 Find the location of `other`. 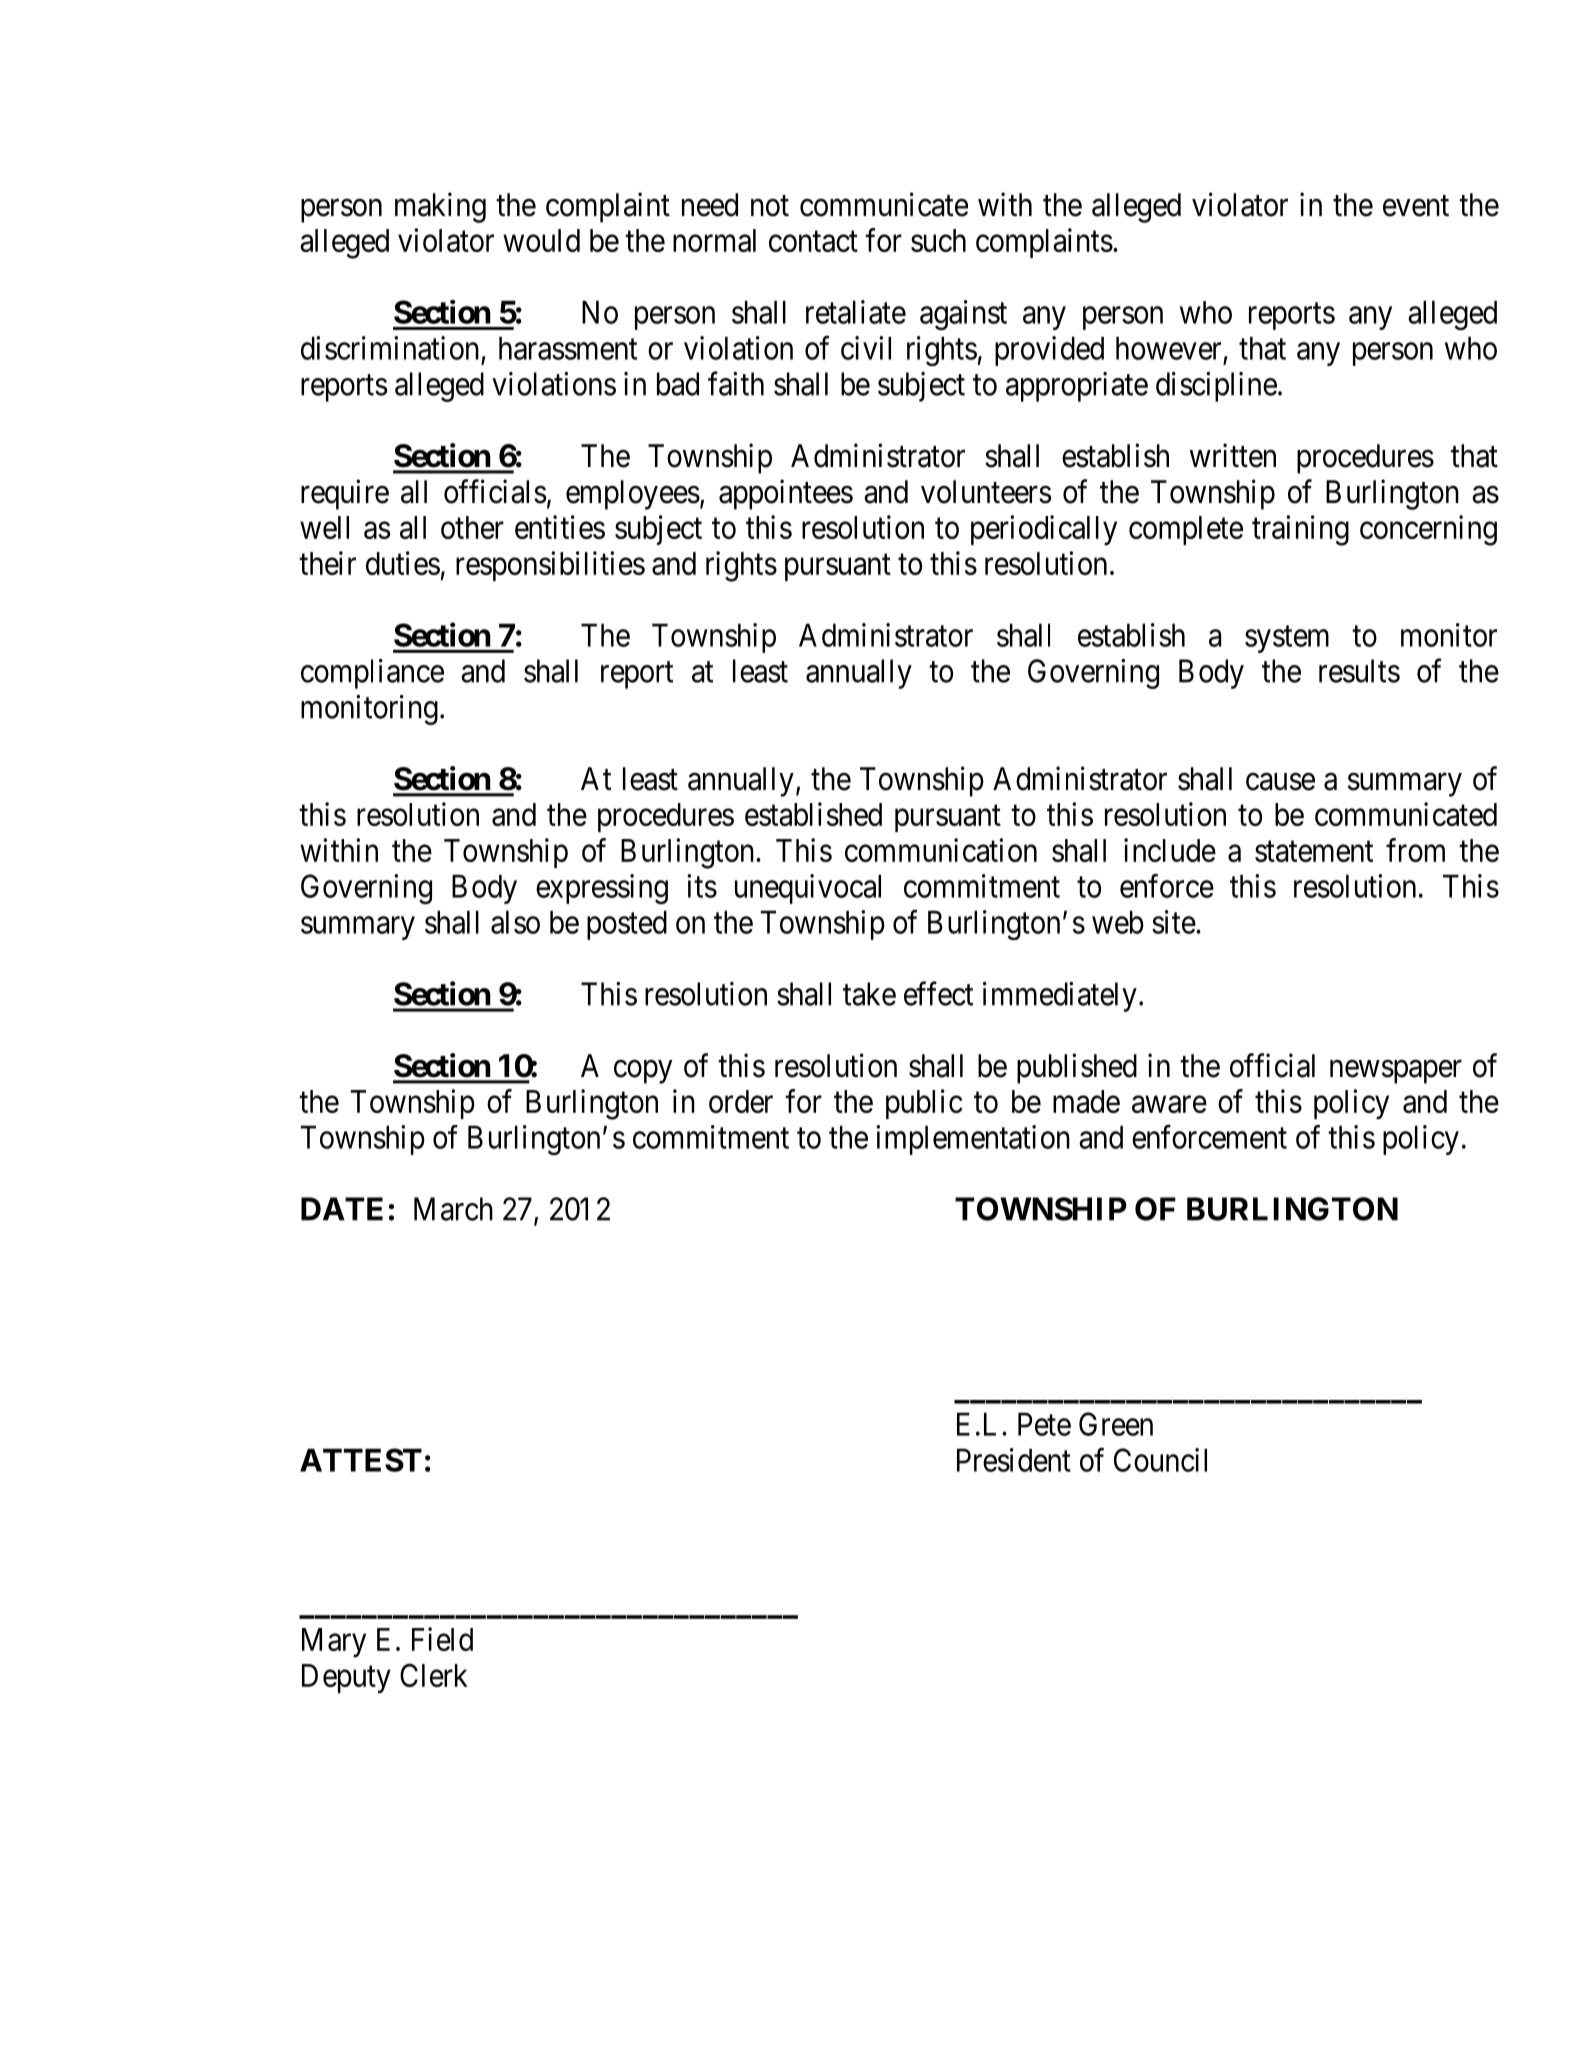

other is located at coordinates (472, 527).
